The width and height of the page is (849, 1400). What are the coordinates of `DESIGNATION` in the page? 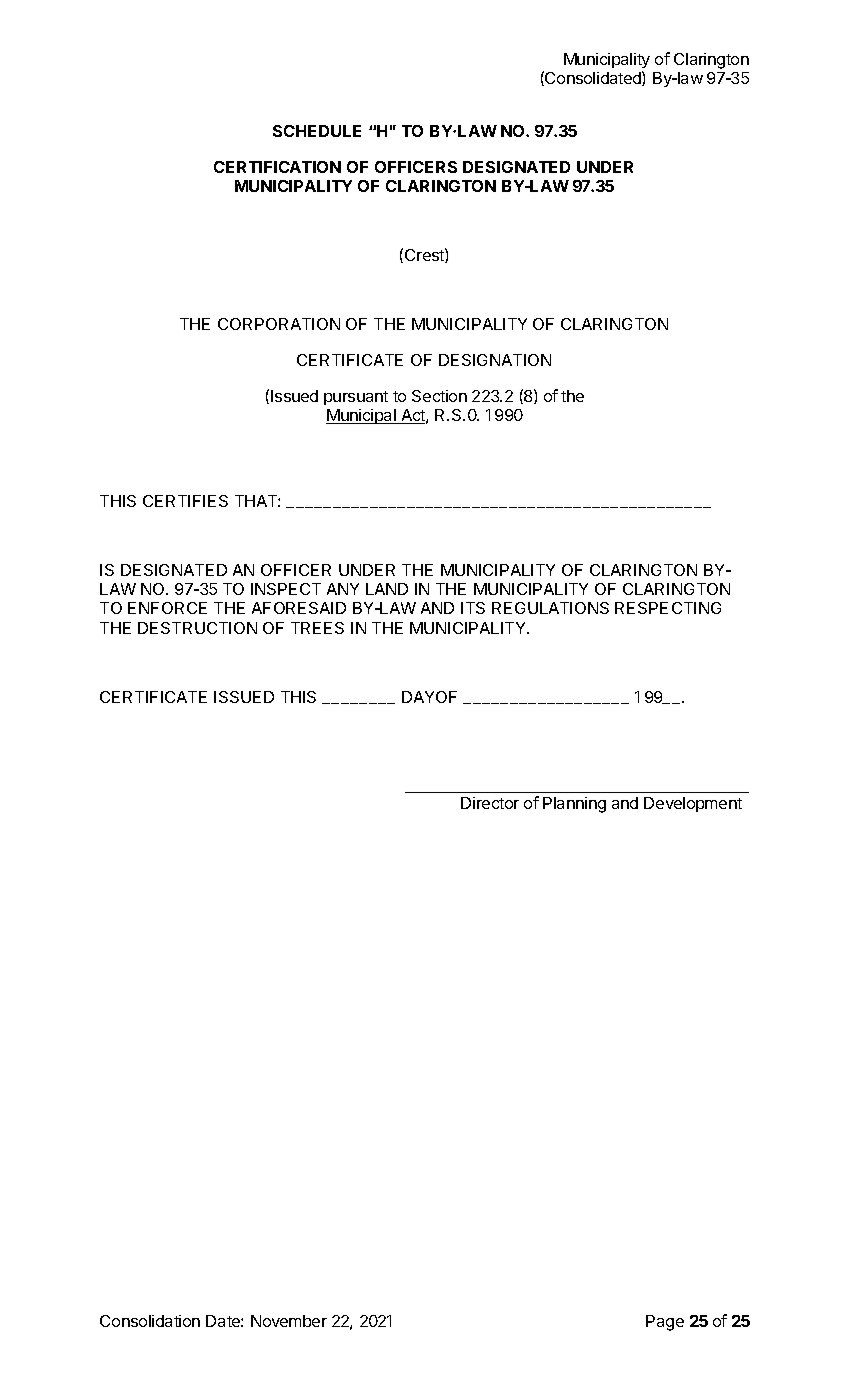 It's located at (495, 360).
